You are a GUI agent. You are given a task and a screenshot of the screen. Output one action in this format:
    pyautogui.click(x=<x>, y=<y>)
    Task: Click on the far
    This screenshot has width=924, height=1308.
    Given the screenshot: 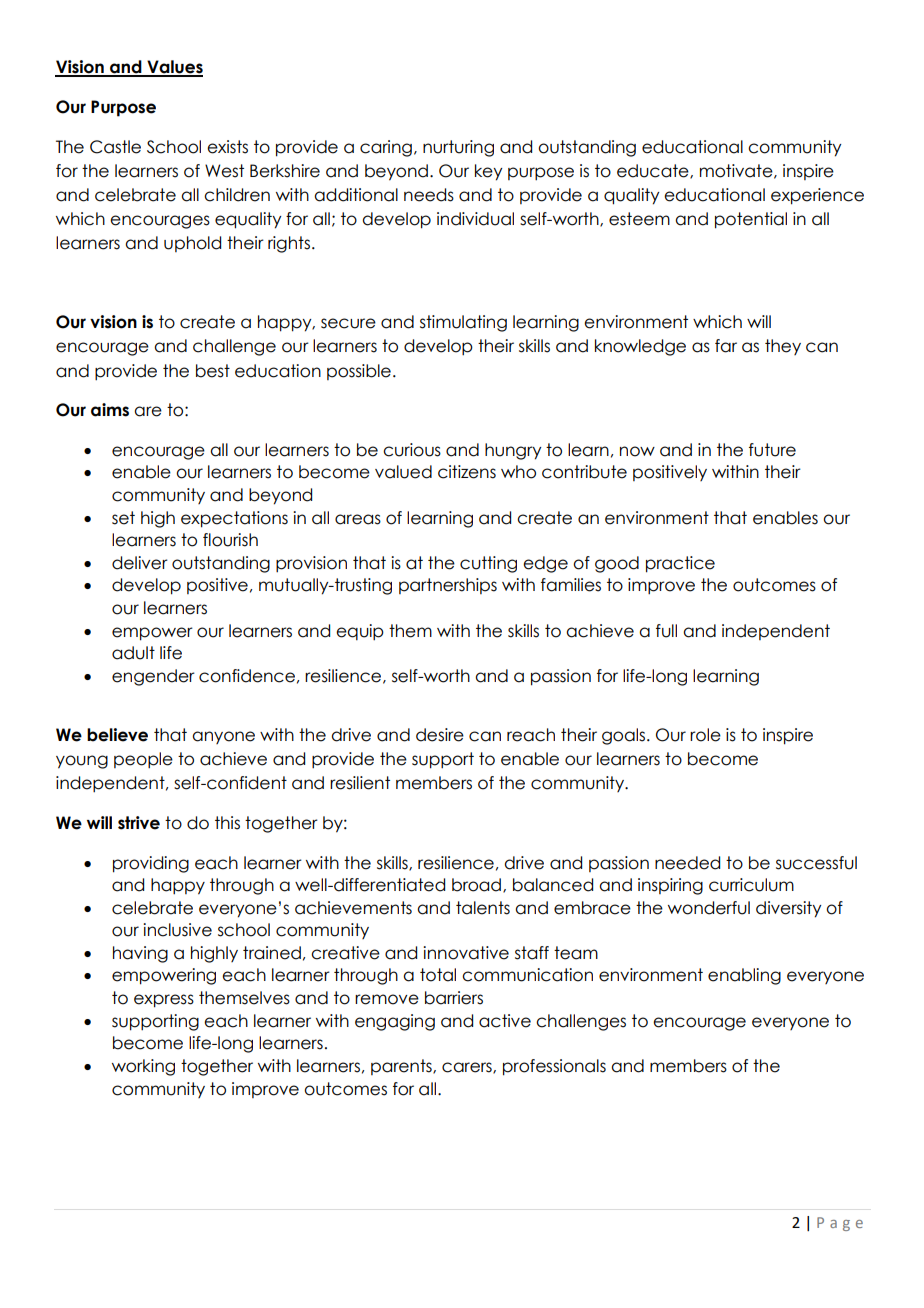 What is the action you would take?
    pyautogui.click(x=726, y=346)
